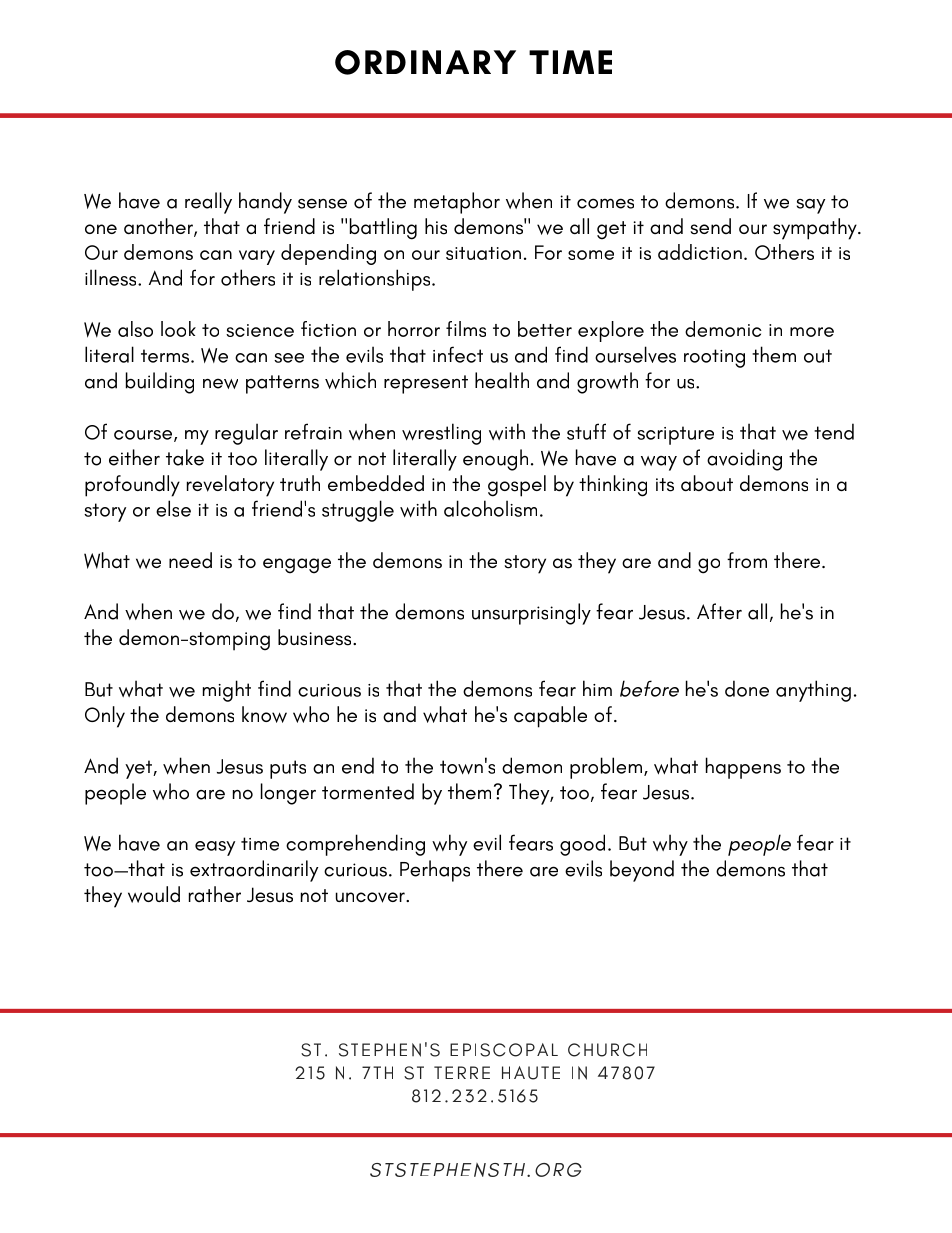  What do you see at coordinates (747, 560) in the screenshot?
I see `from` at bounding box center [747, 560].
